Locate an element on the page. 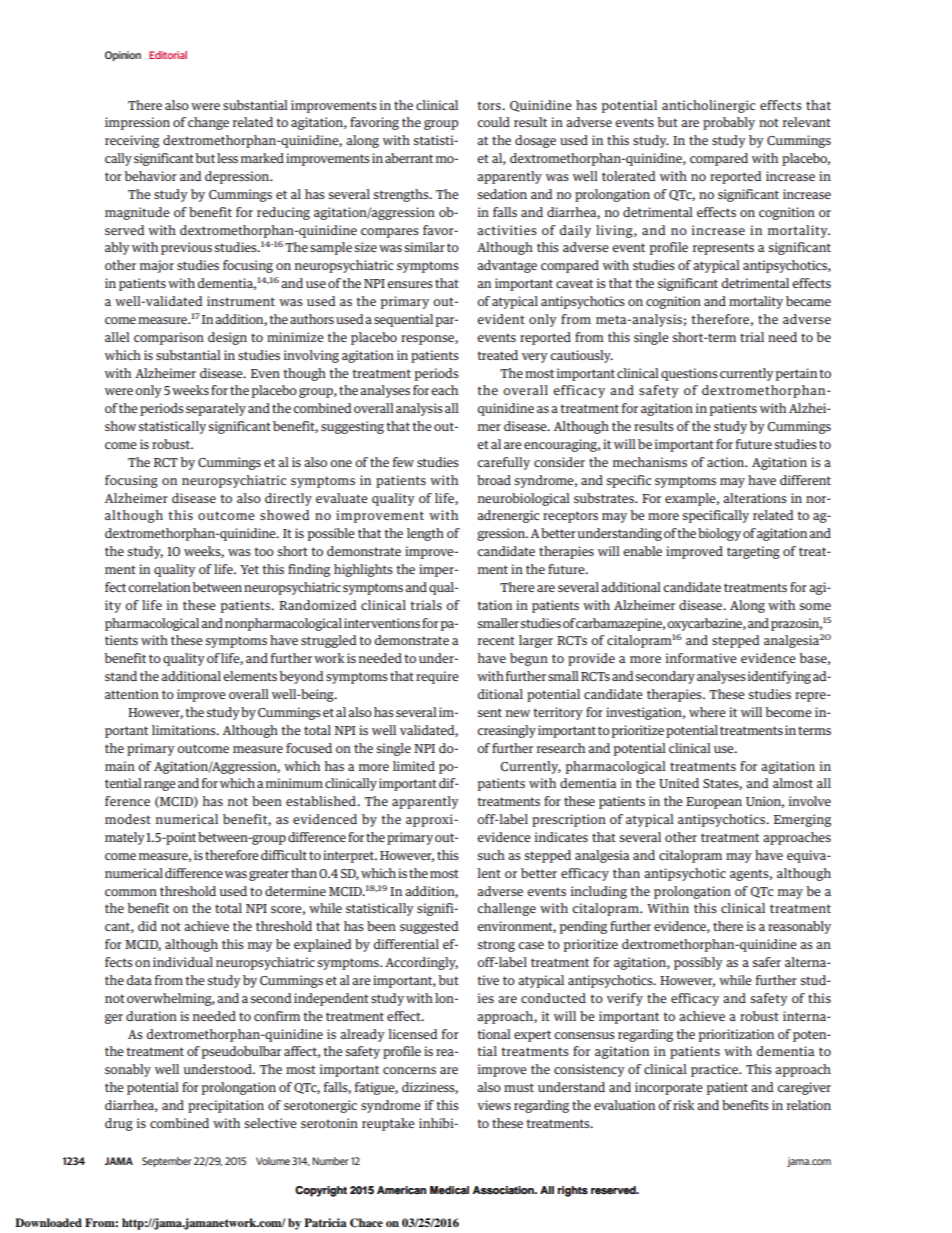 The image size is (952, 1233). modest is located at coordinates (128, 819).
